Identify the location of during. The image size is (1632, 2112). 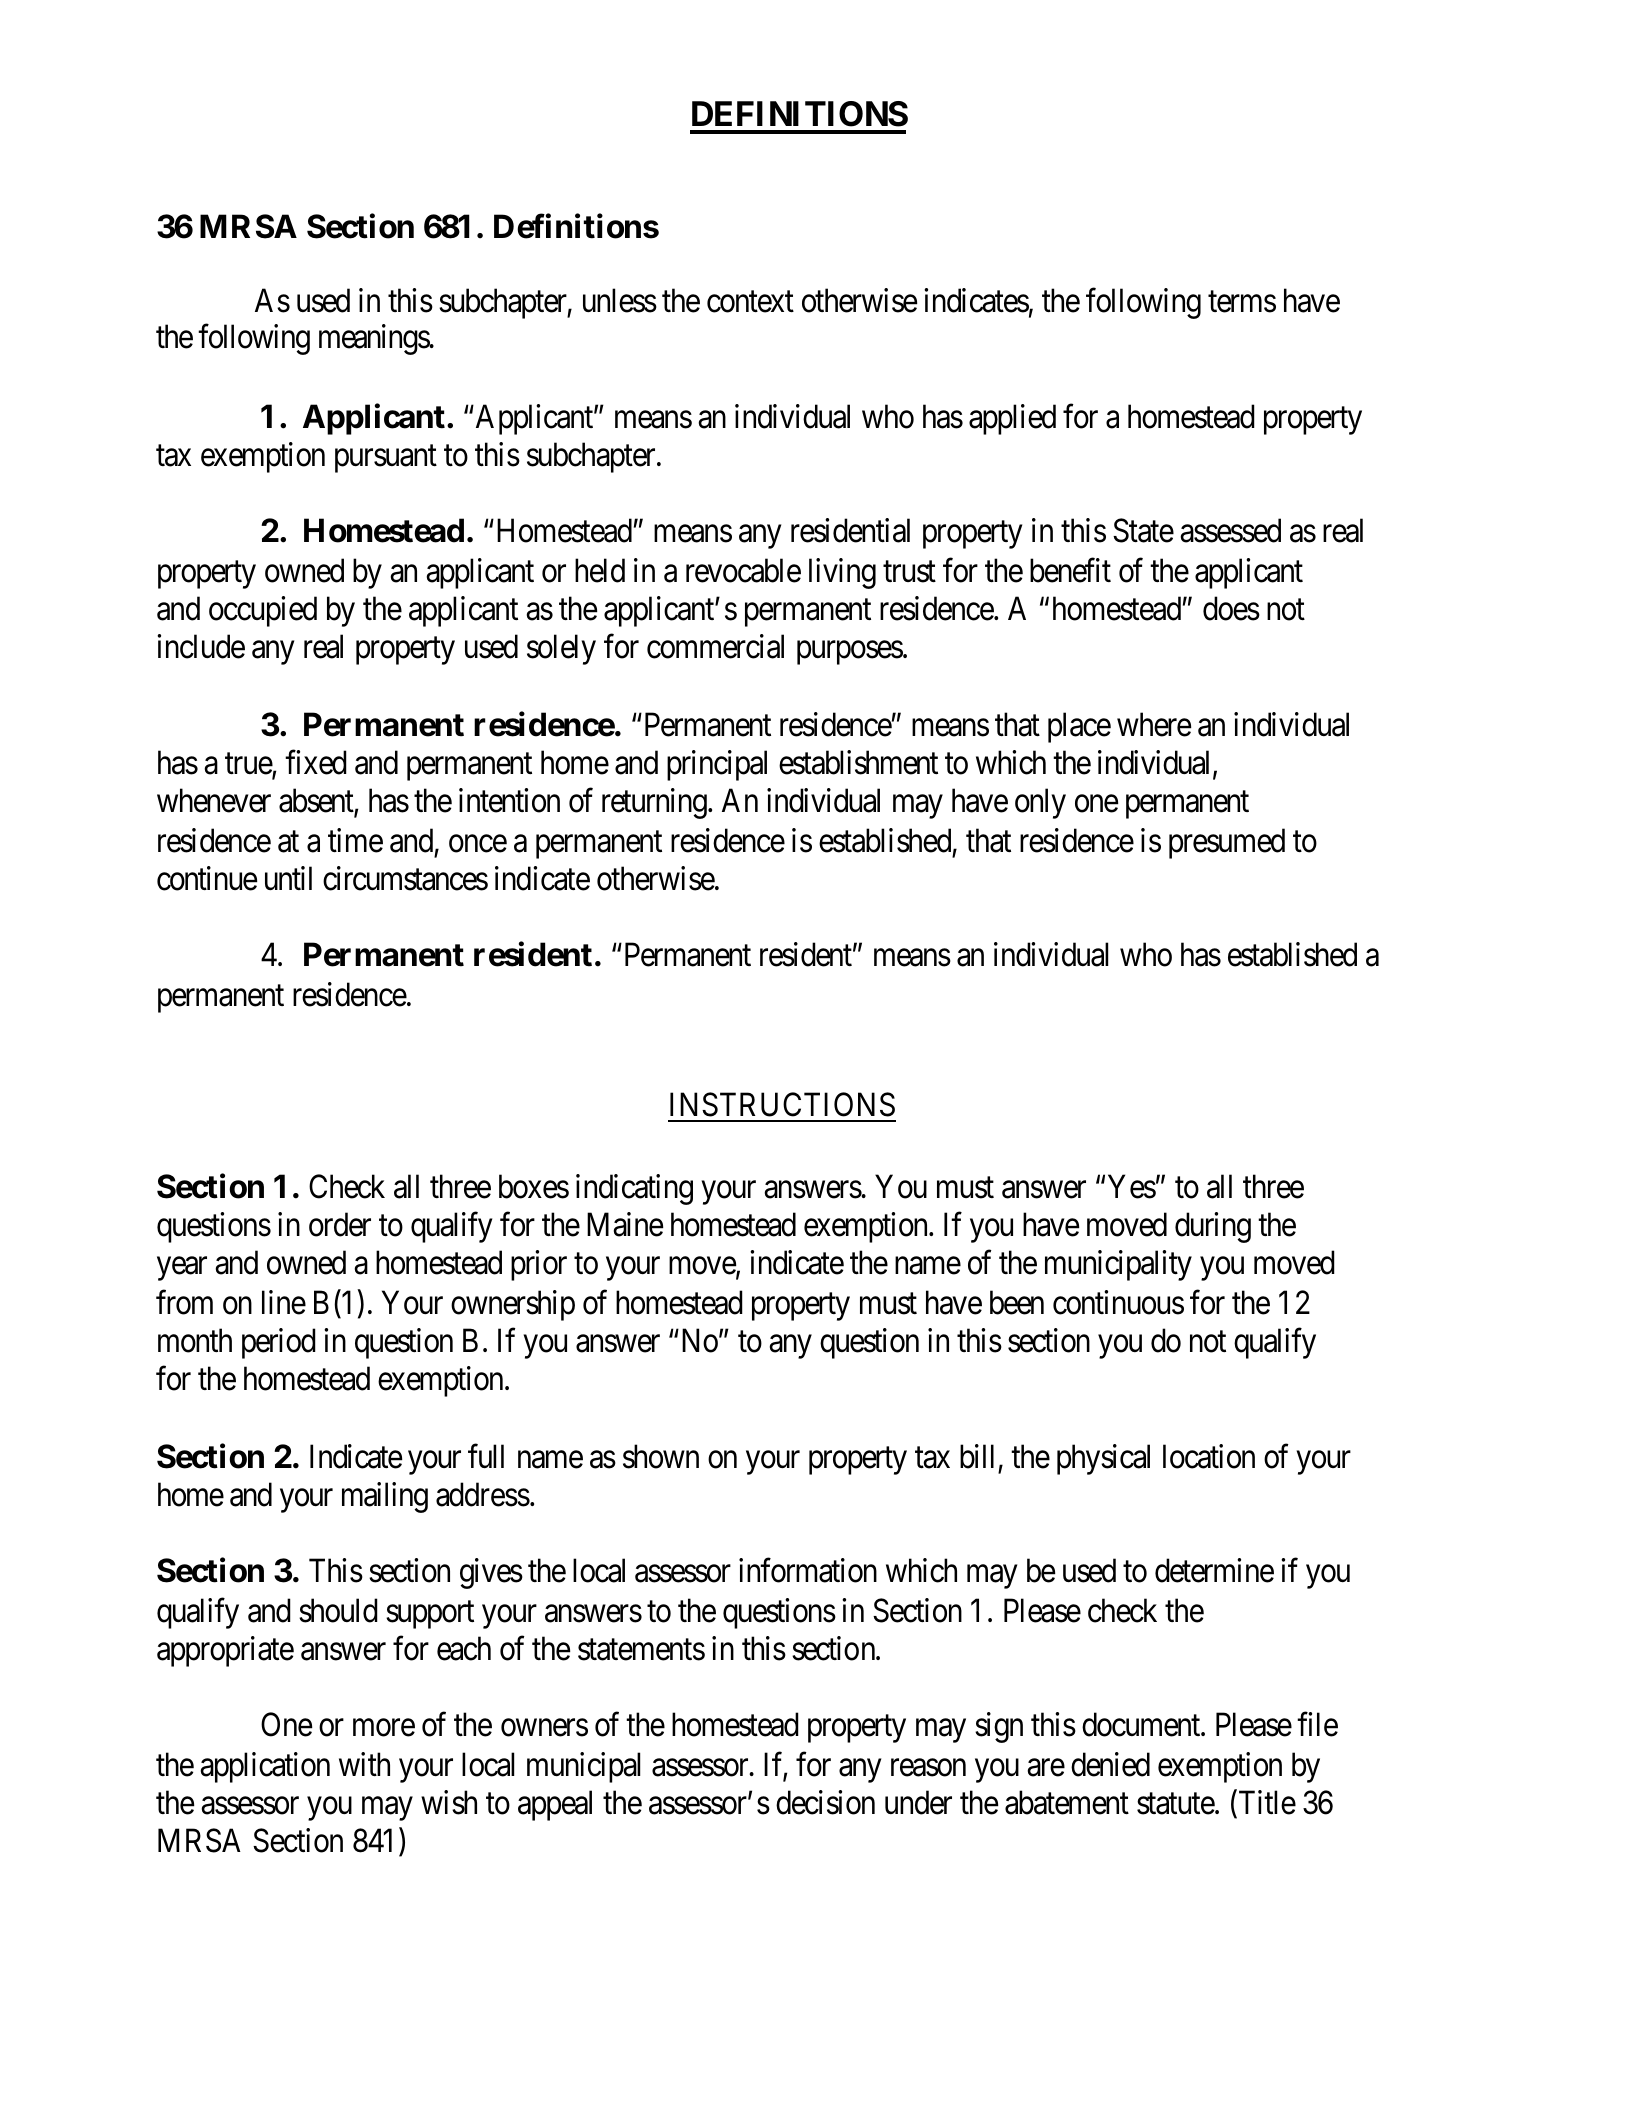
(1213, 1227).
